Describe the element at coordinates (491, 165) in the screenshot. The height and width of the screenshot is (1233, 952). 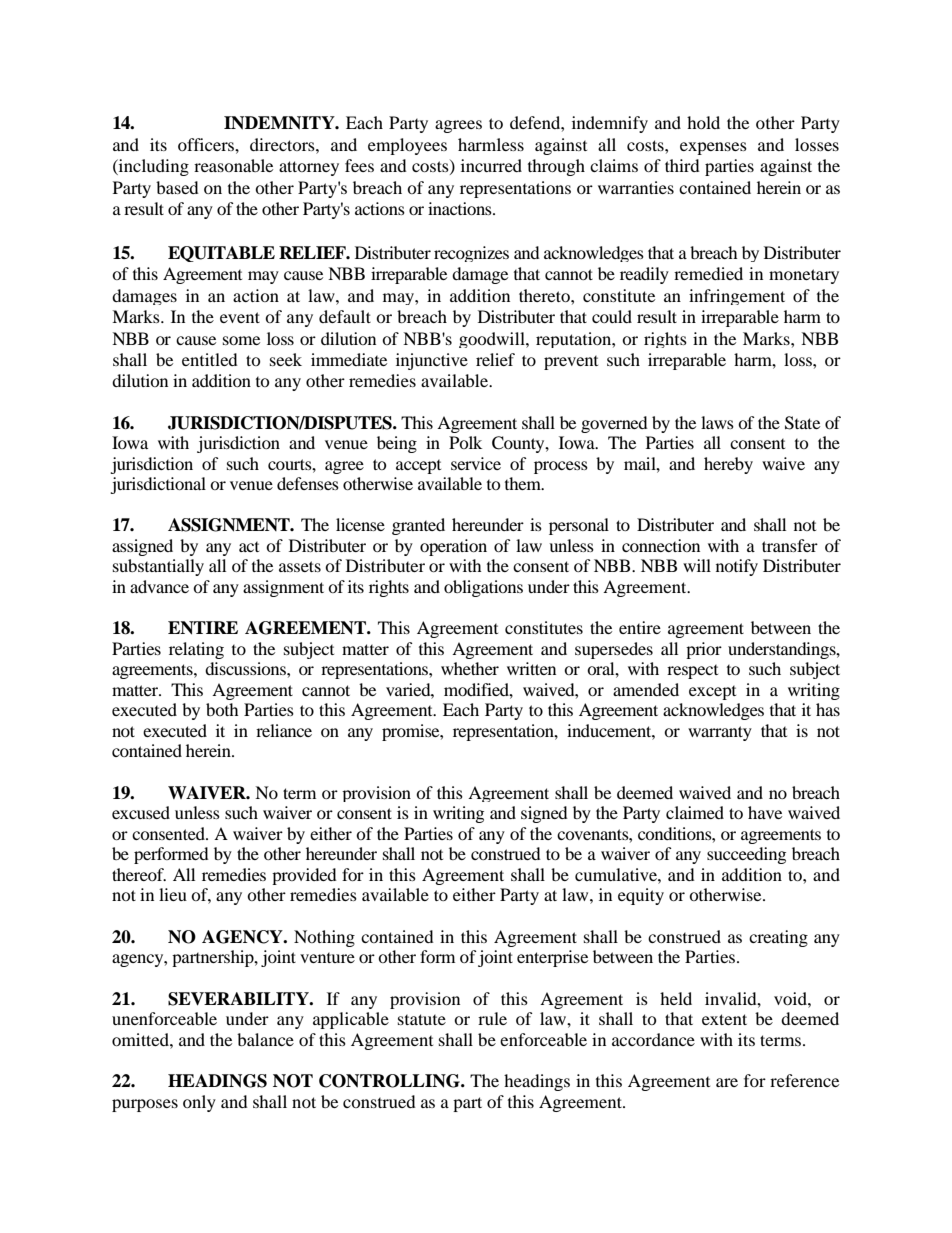
I see `incurred` at that location.
